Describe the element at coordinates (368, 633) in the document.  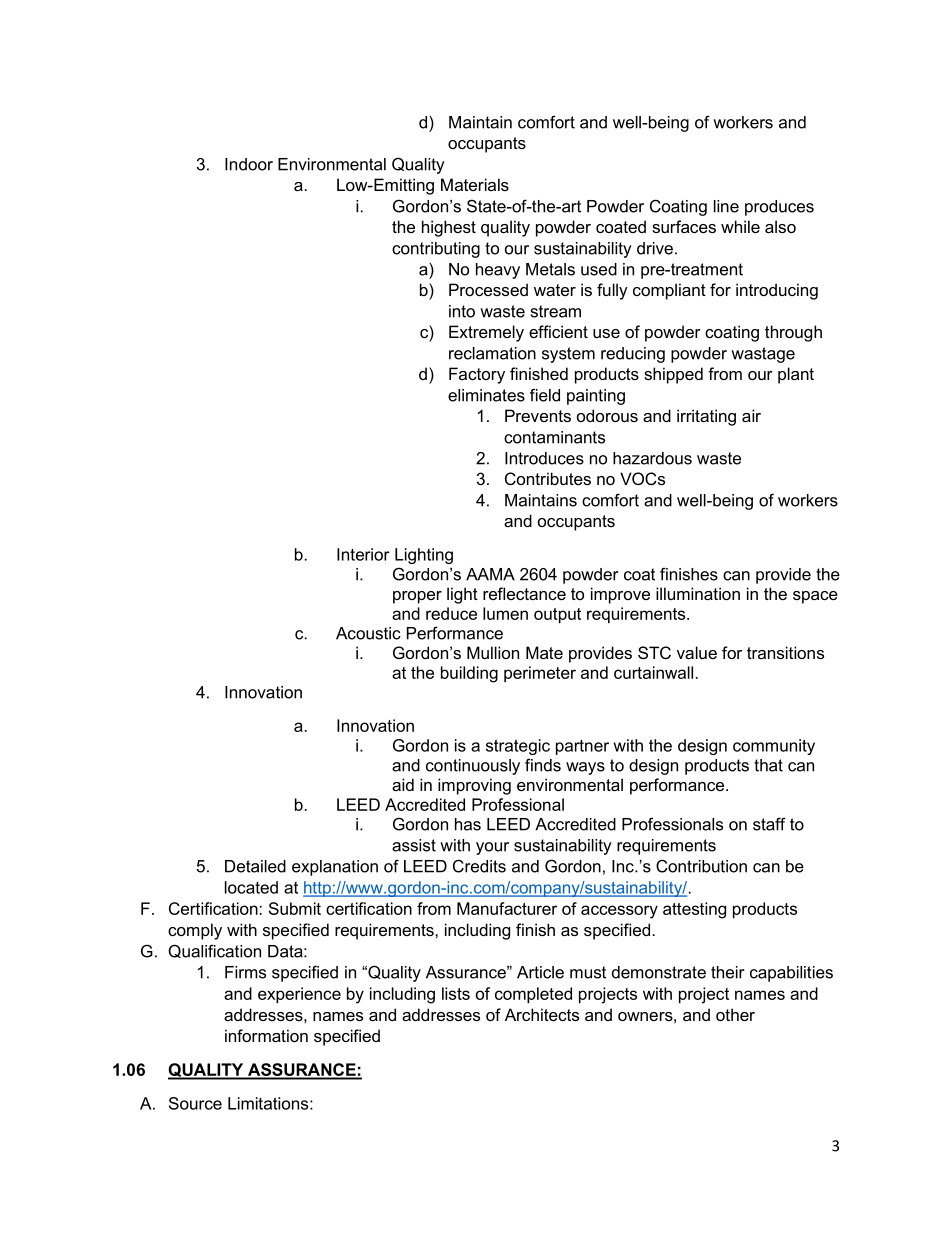
I see `Acoustic` at that location.
